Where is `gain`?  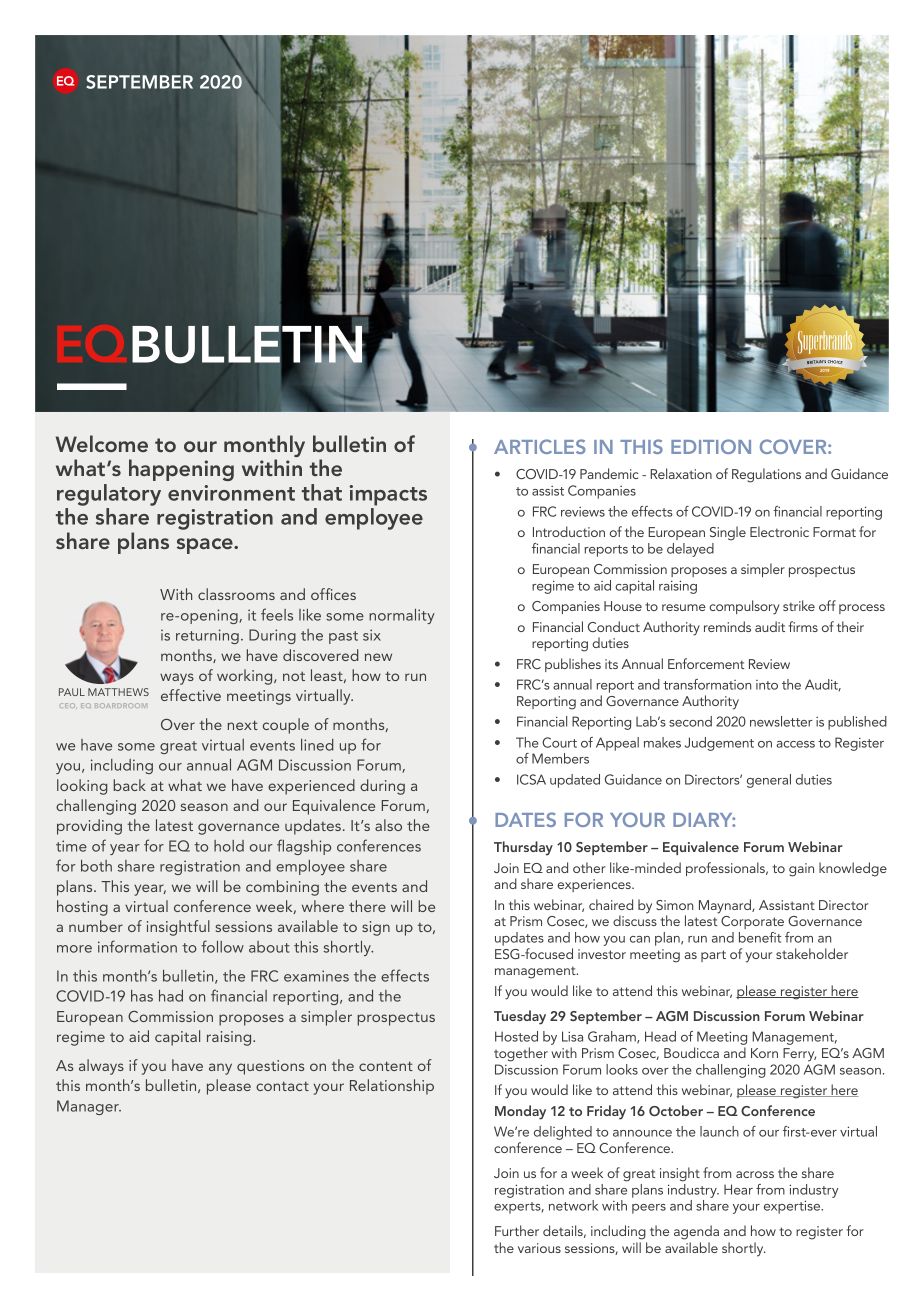
gain is located at coordinates (801, 870).
